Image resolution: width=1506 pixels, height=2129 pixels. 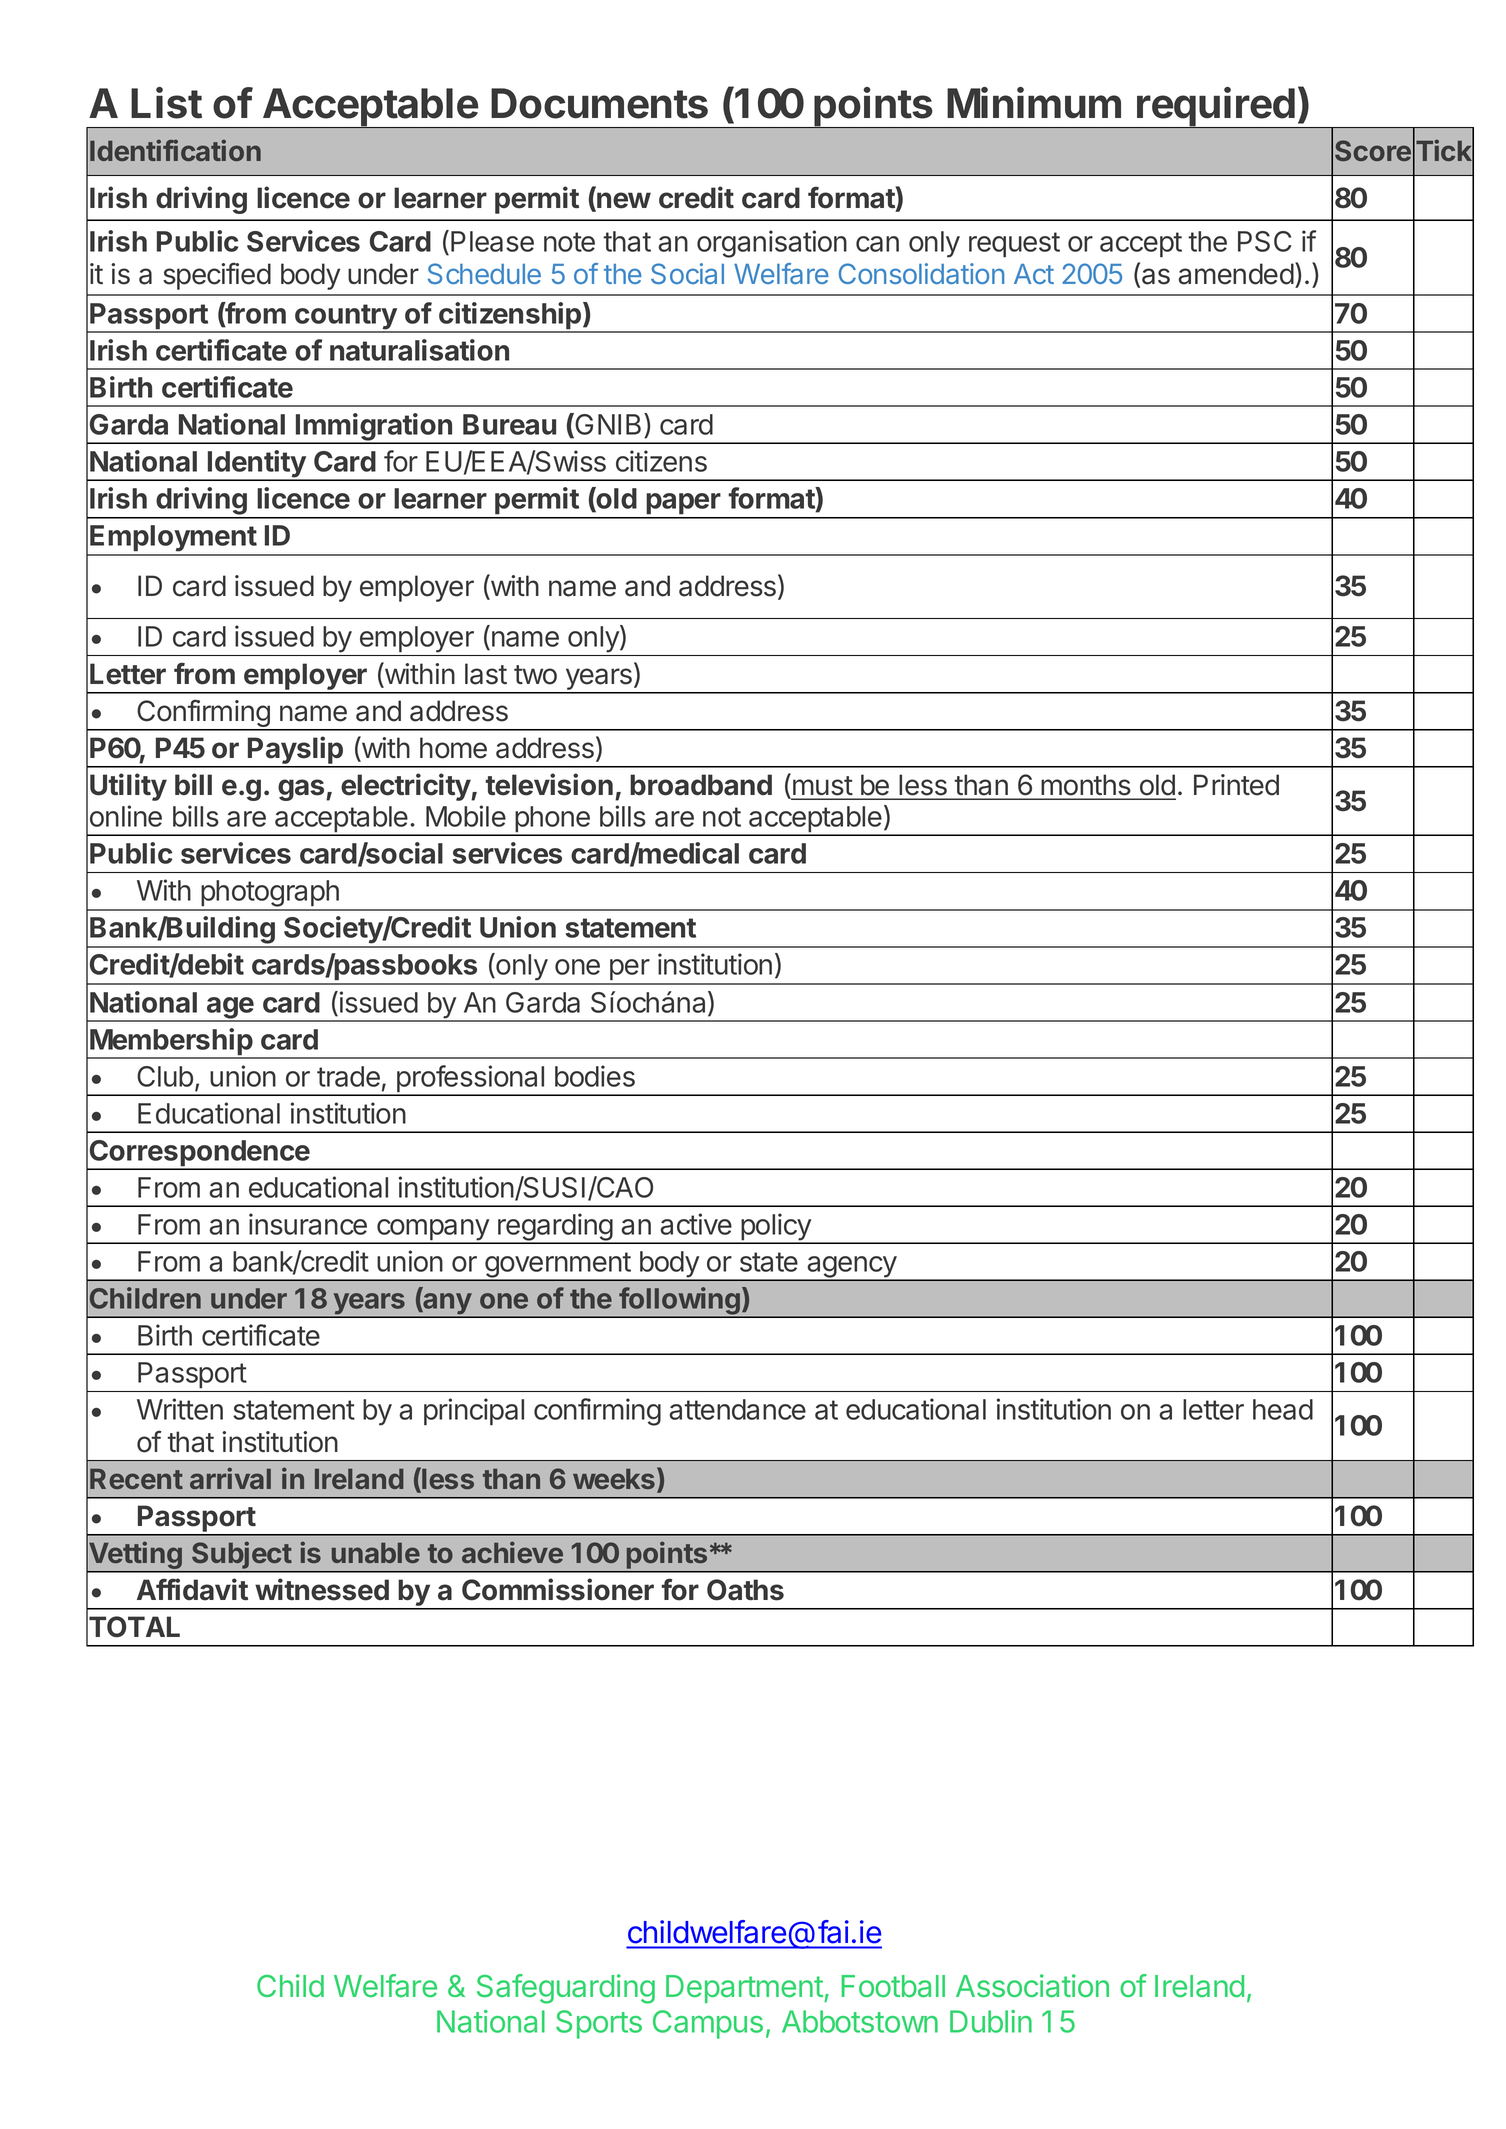 What do you see at coordinates (744, 1989) in the screenshot?
I see `Department` at bounding box center [744, 1989].
